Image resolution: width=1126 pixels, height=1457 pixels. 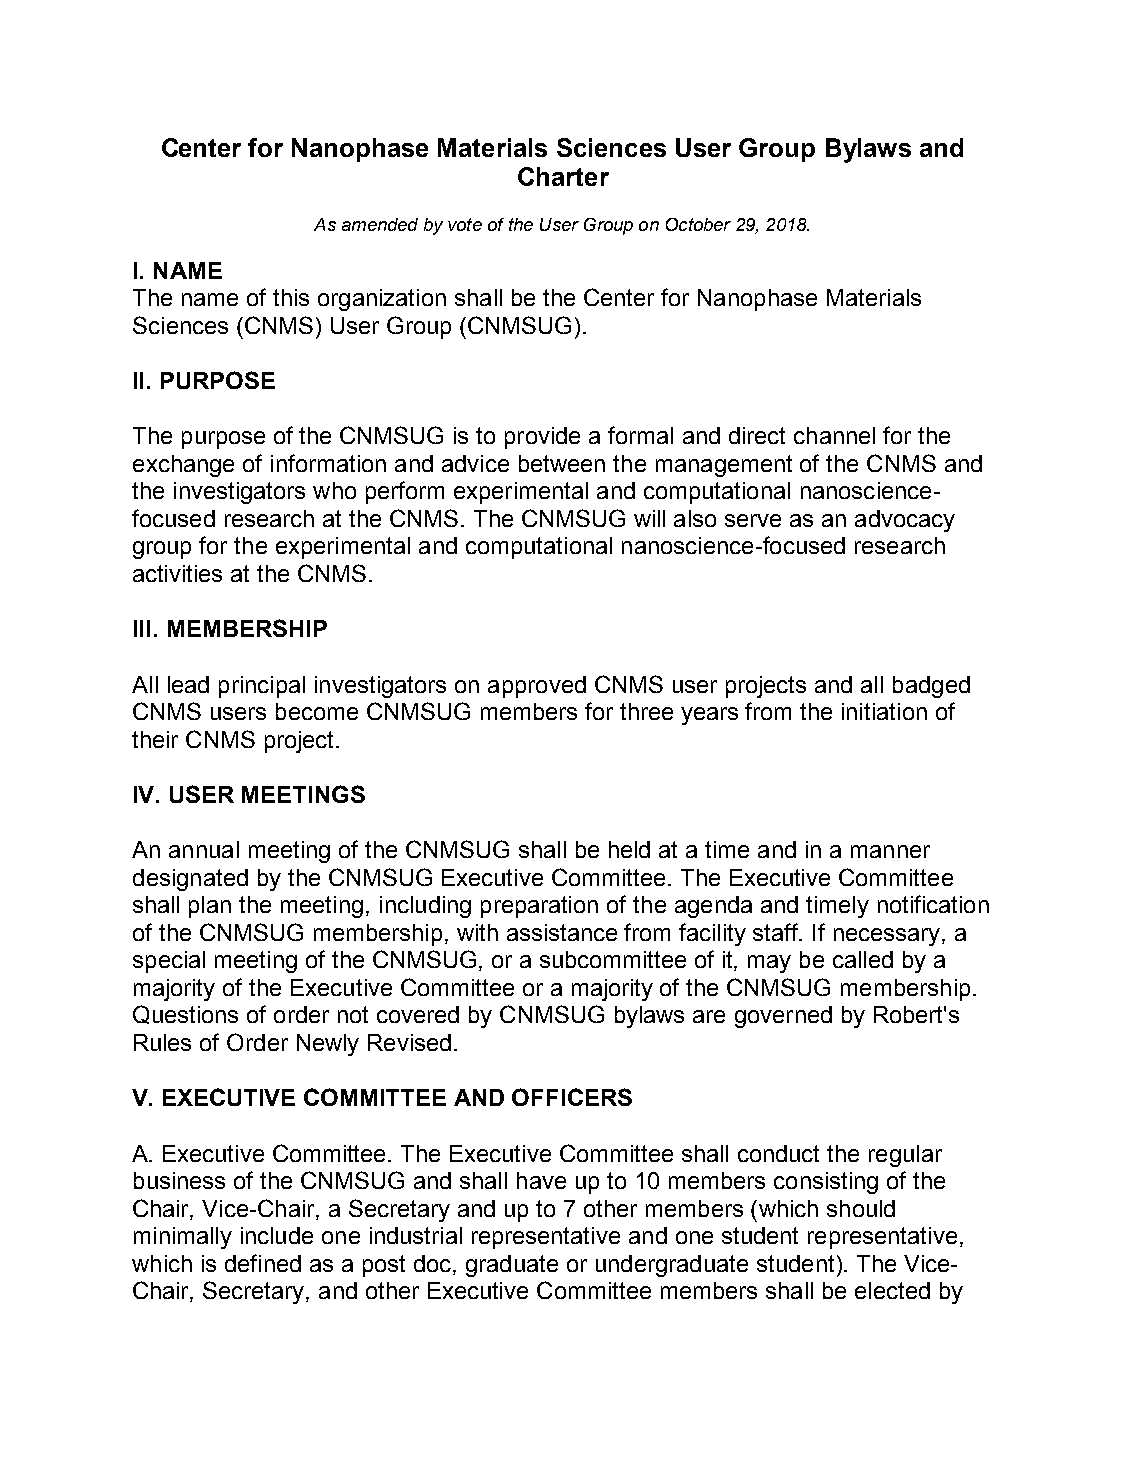 What do you see at coordinates (291, 297) in the screenshot?
I see `this` at bounding box center [291, 297].
